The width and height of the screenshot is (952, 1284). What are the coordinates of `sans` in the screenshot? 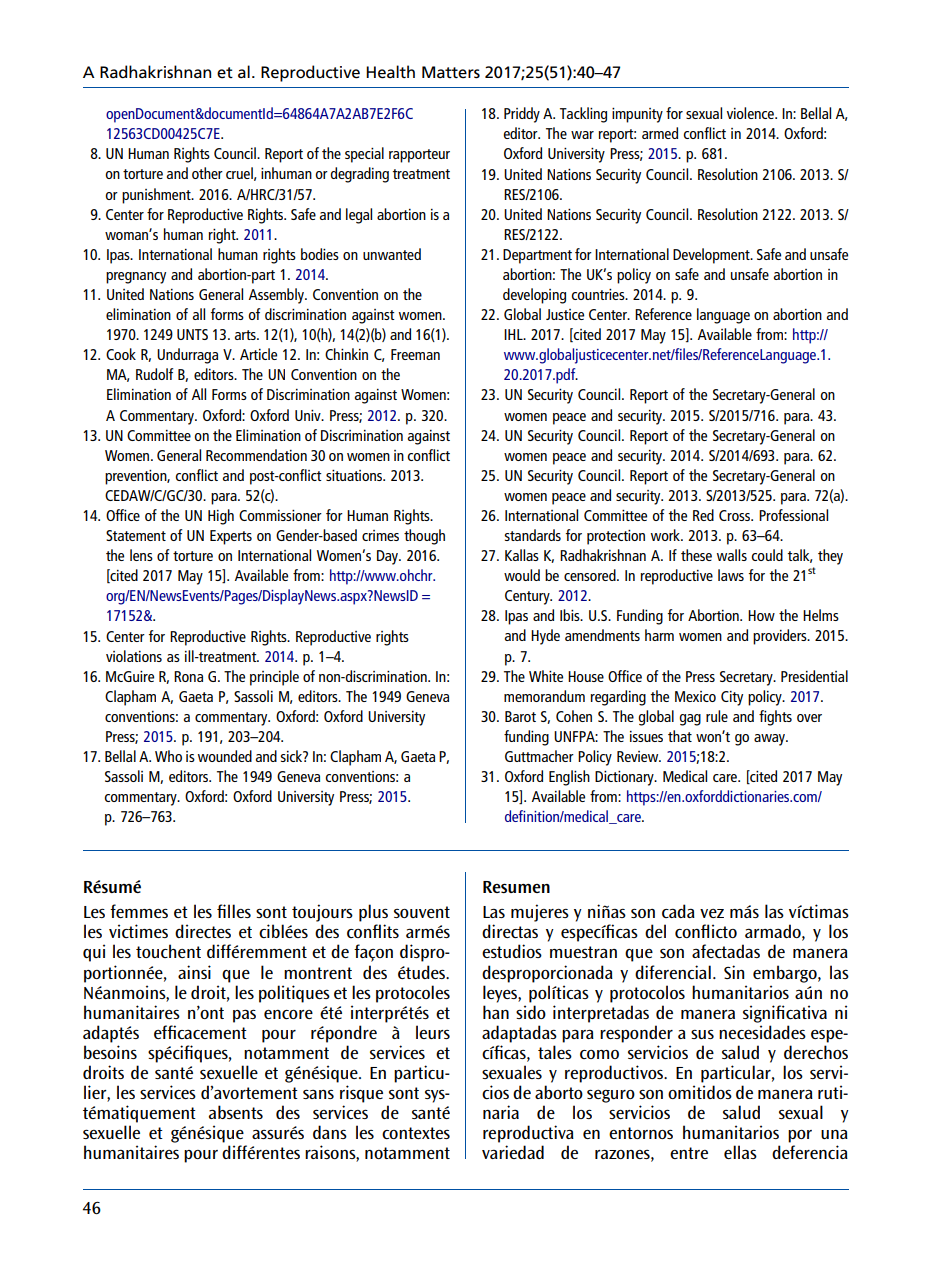 It's located at (318, 1094).
